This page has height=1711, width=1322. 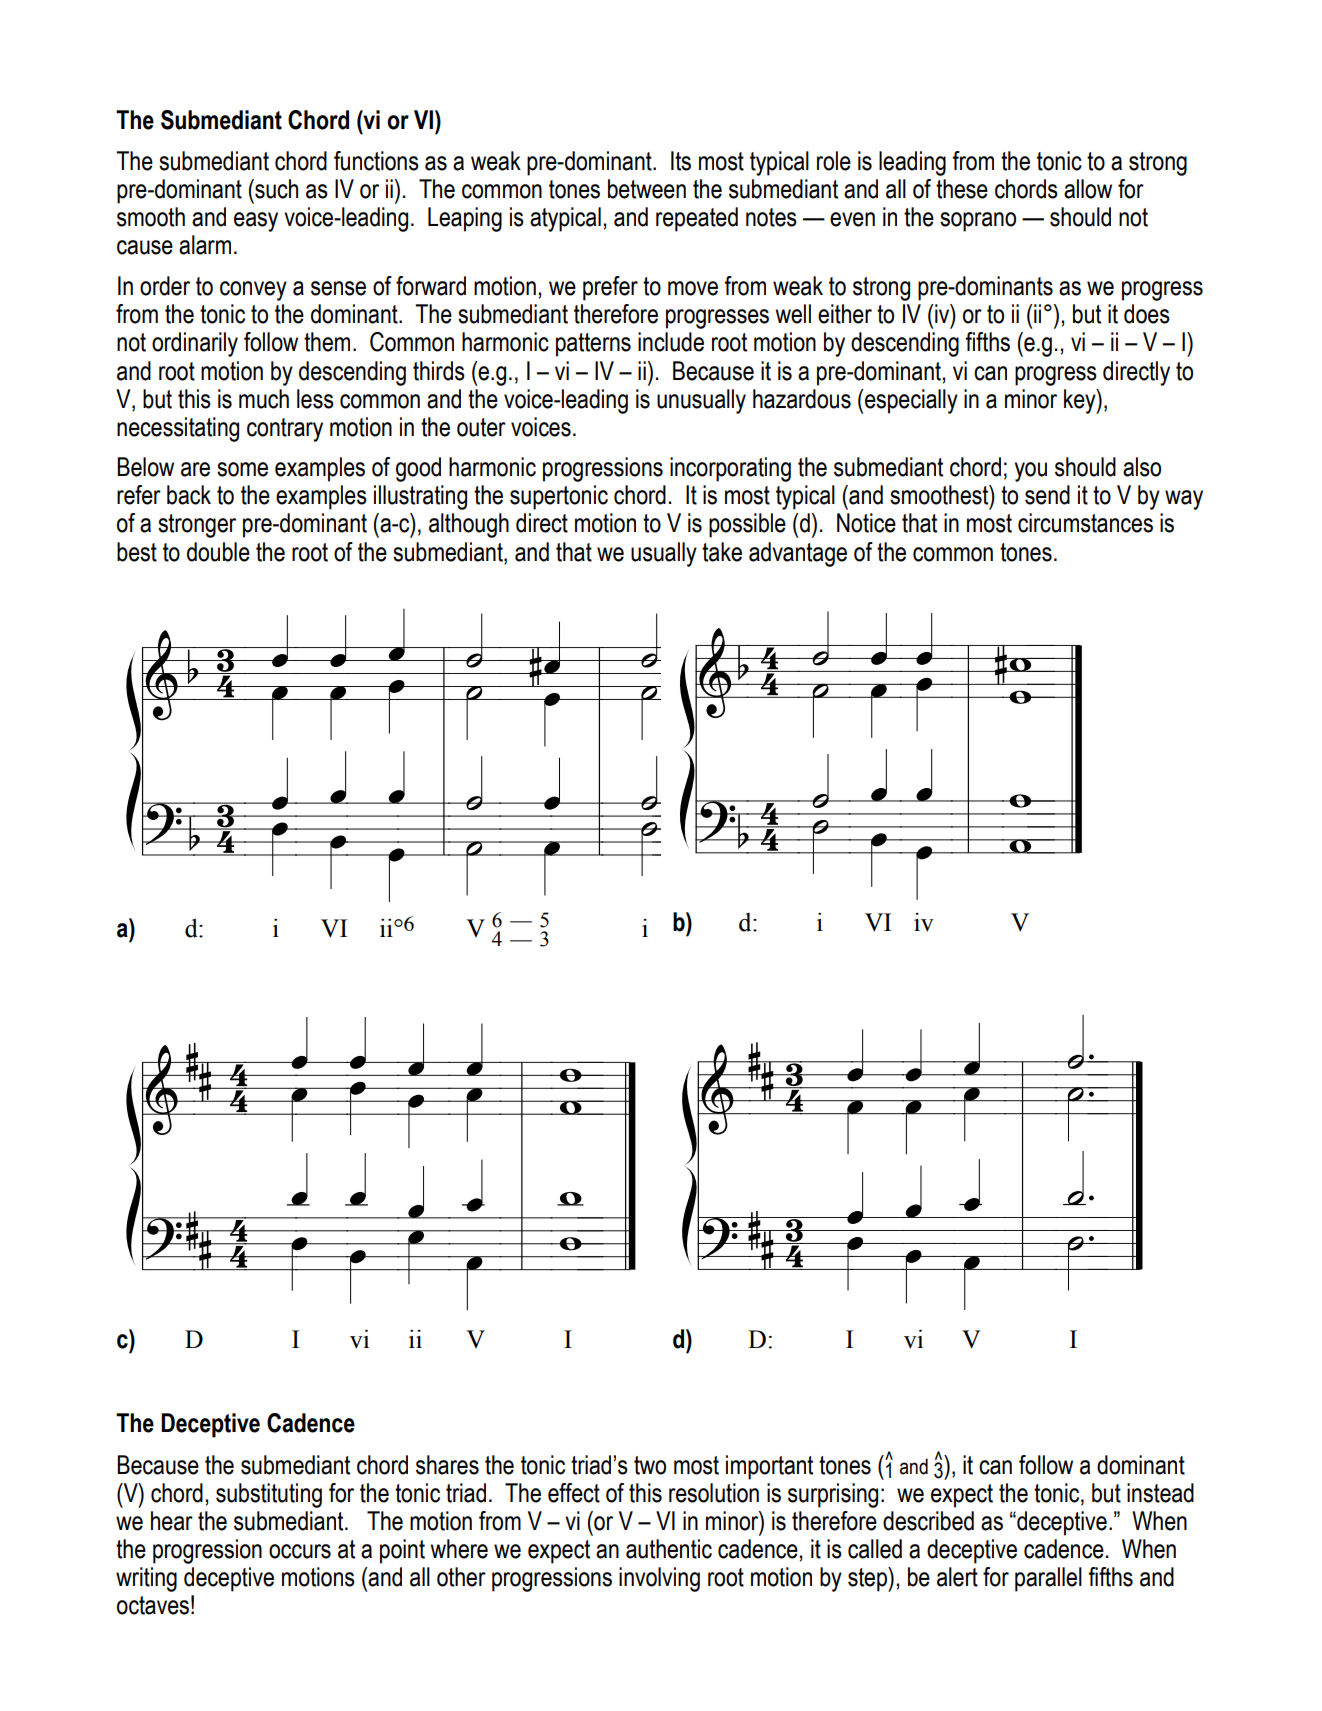 What do you see at coordinates (218, 552) in the page?
I see `double` at bounding box center [218, 552].
